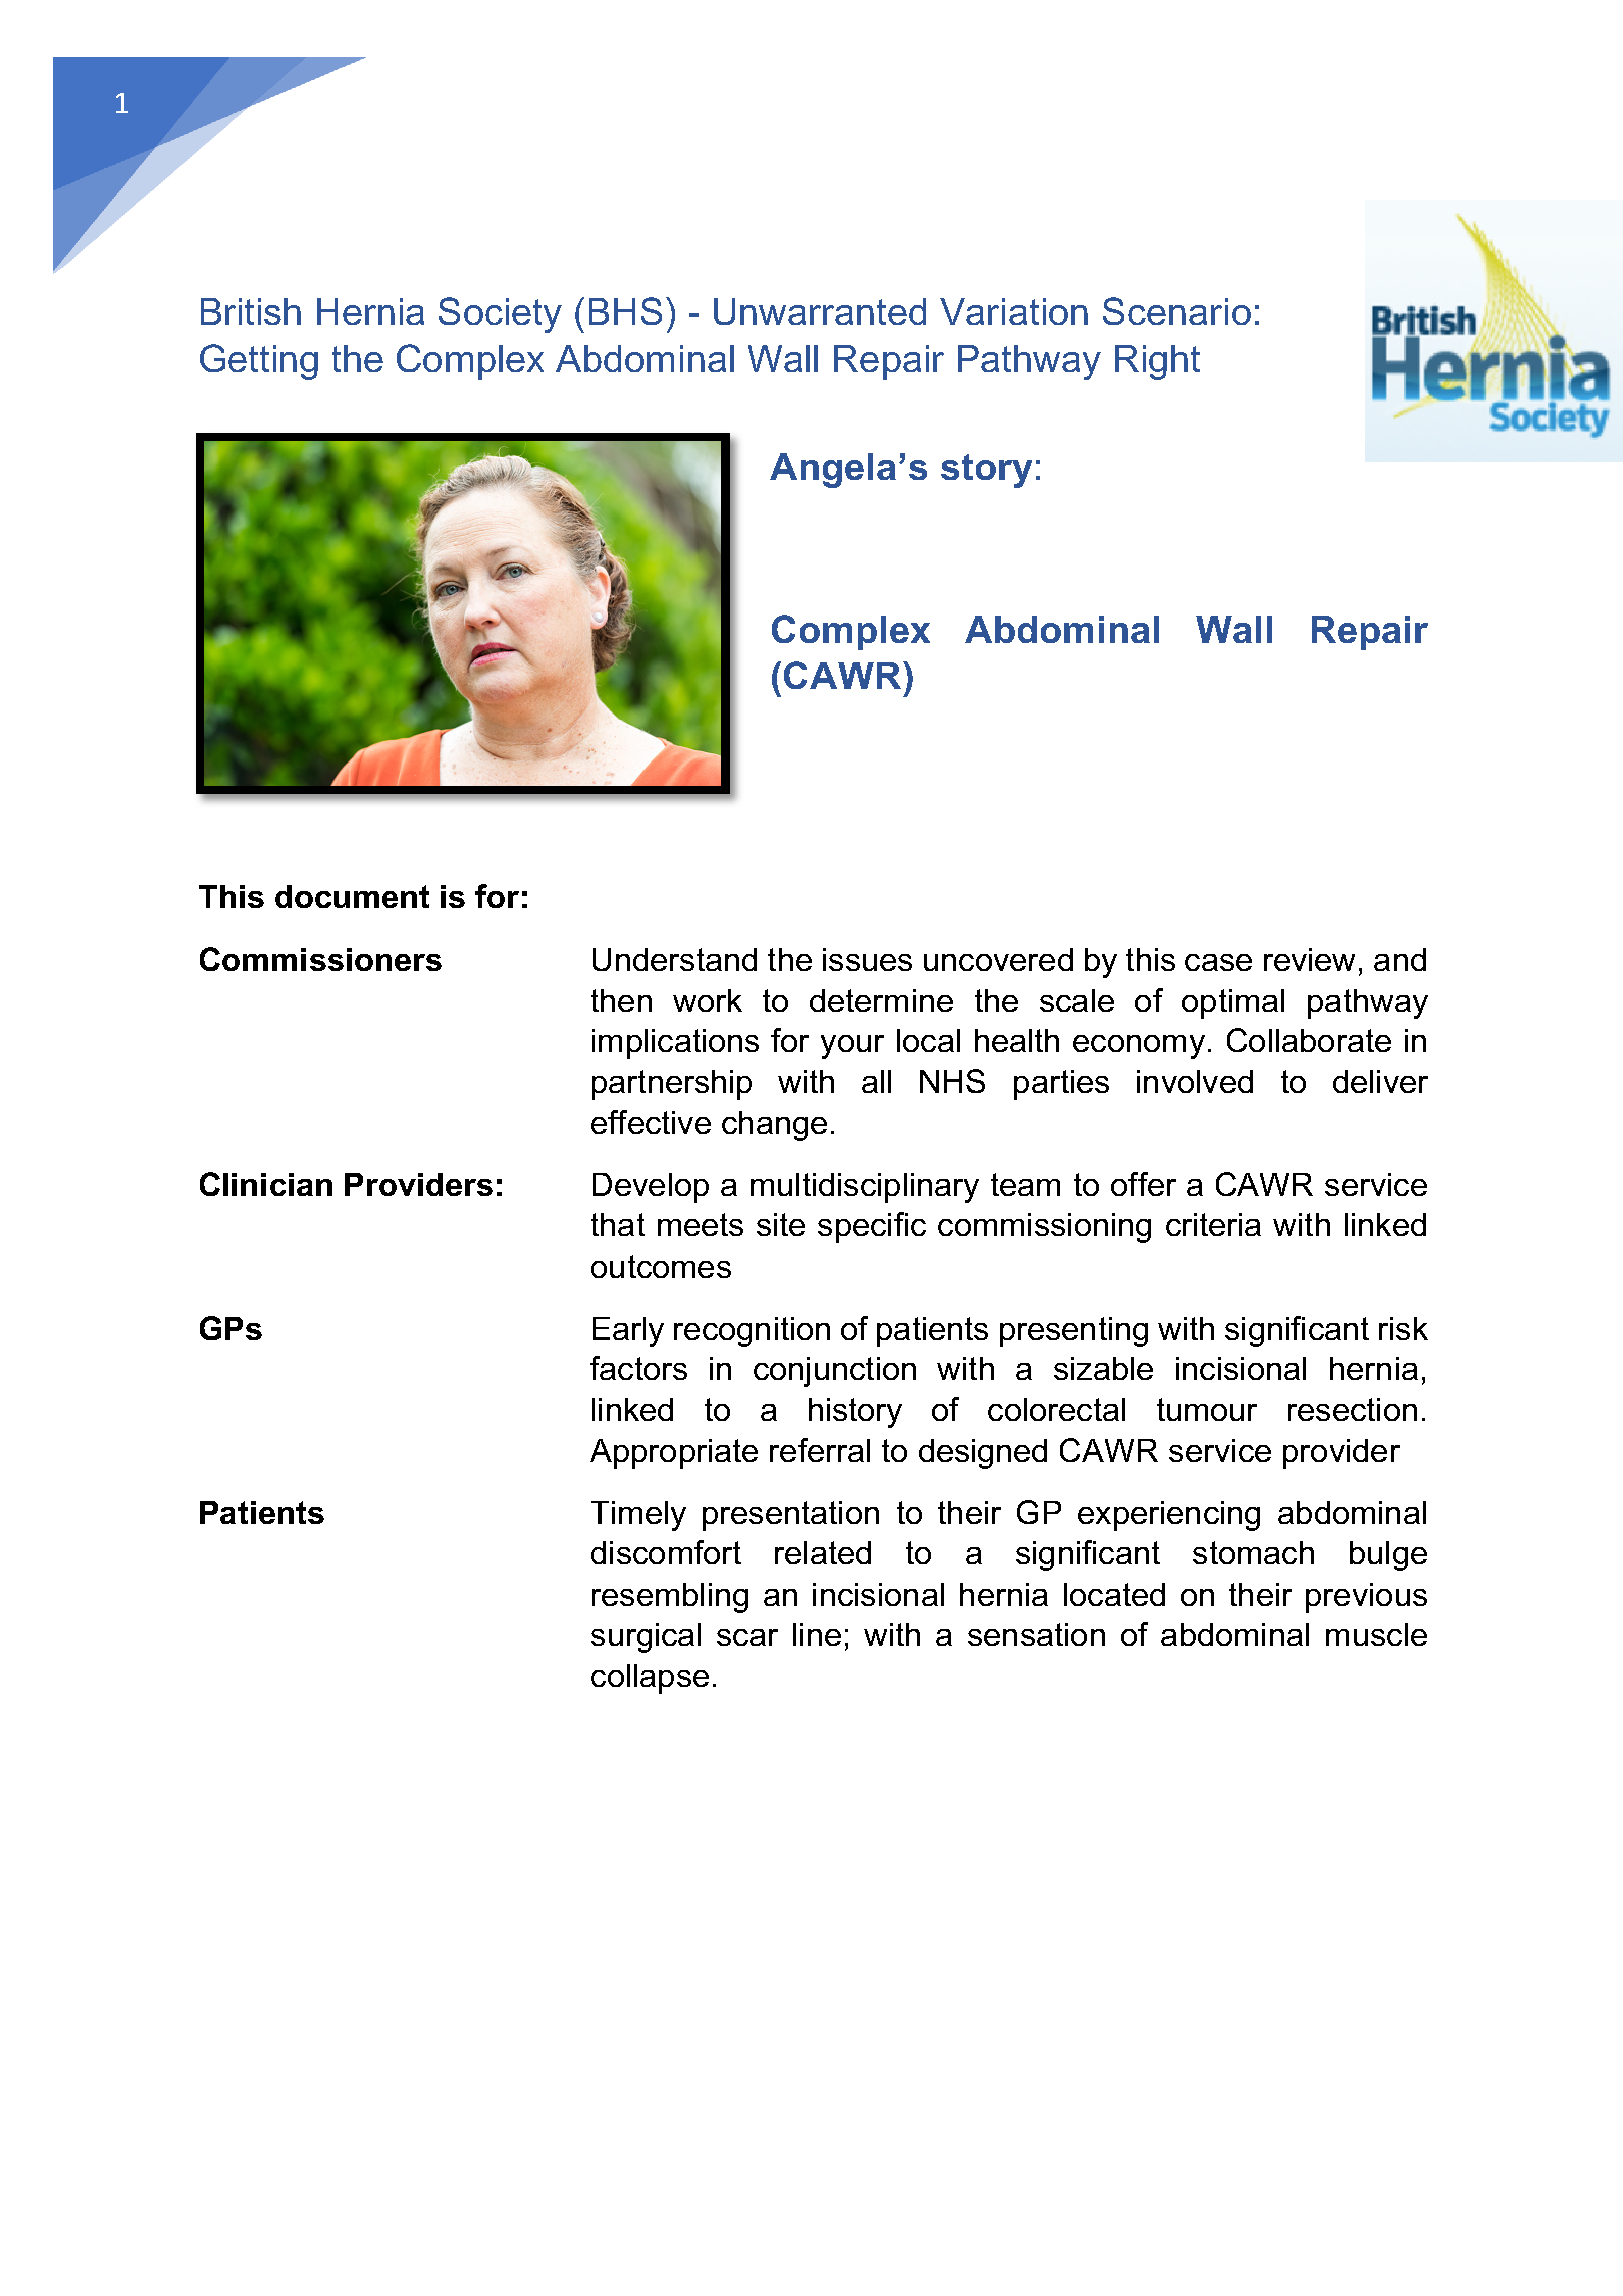  Describe the element at coordinates (820, 311) in the screenshot. I see `Unwarranted` at that location.
